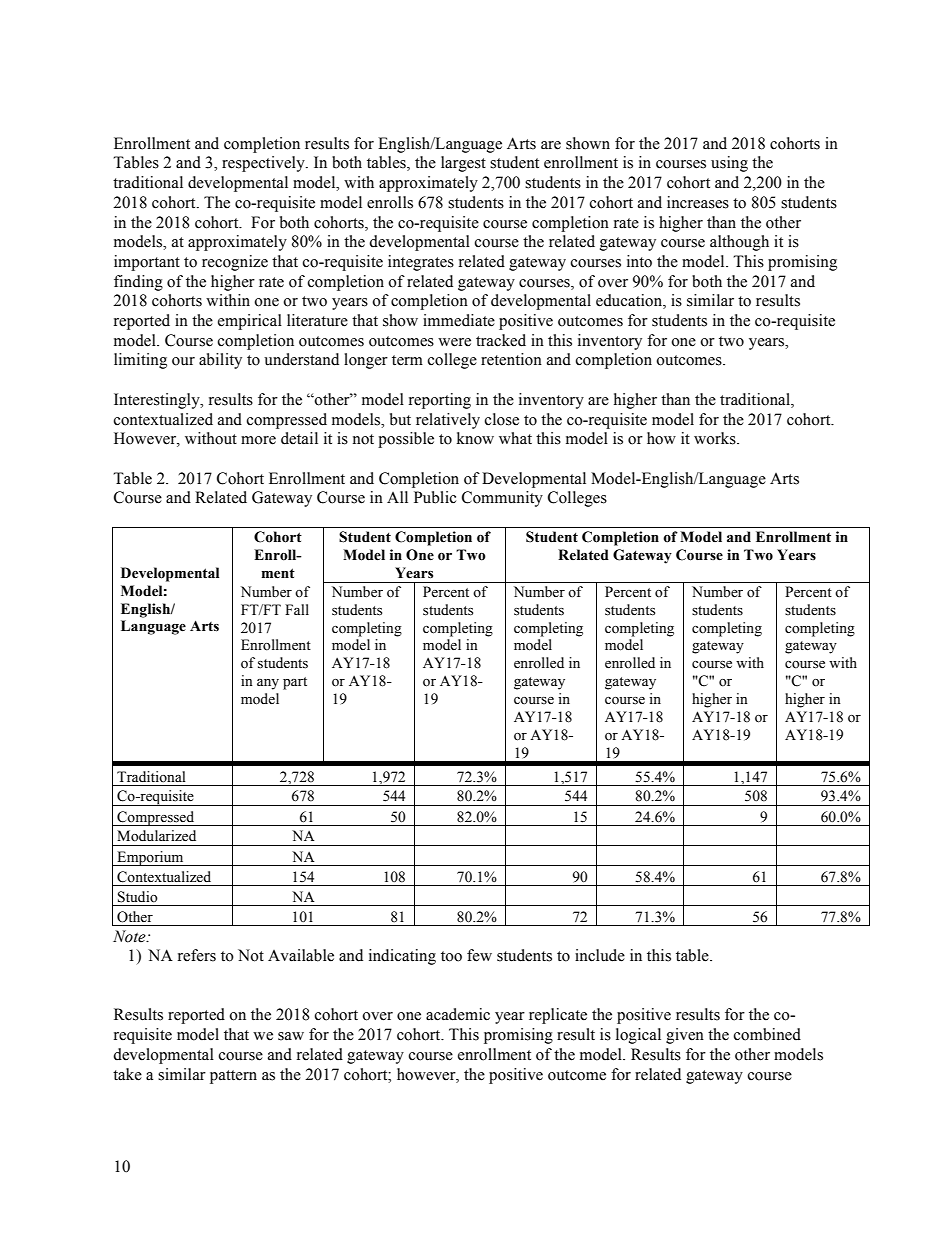  What do you see at coordinates (600, 955) in the image?
I see `include` at bounding box center [600, 955].
